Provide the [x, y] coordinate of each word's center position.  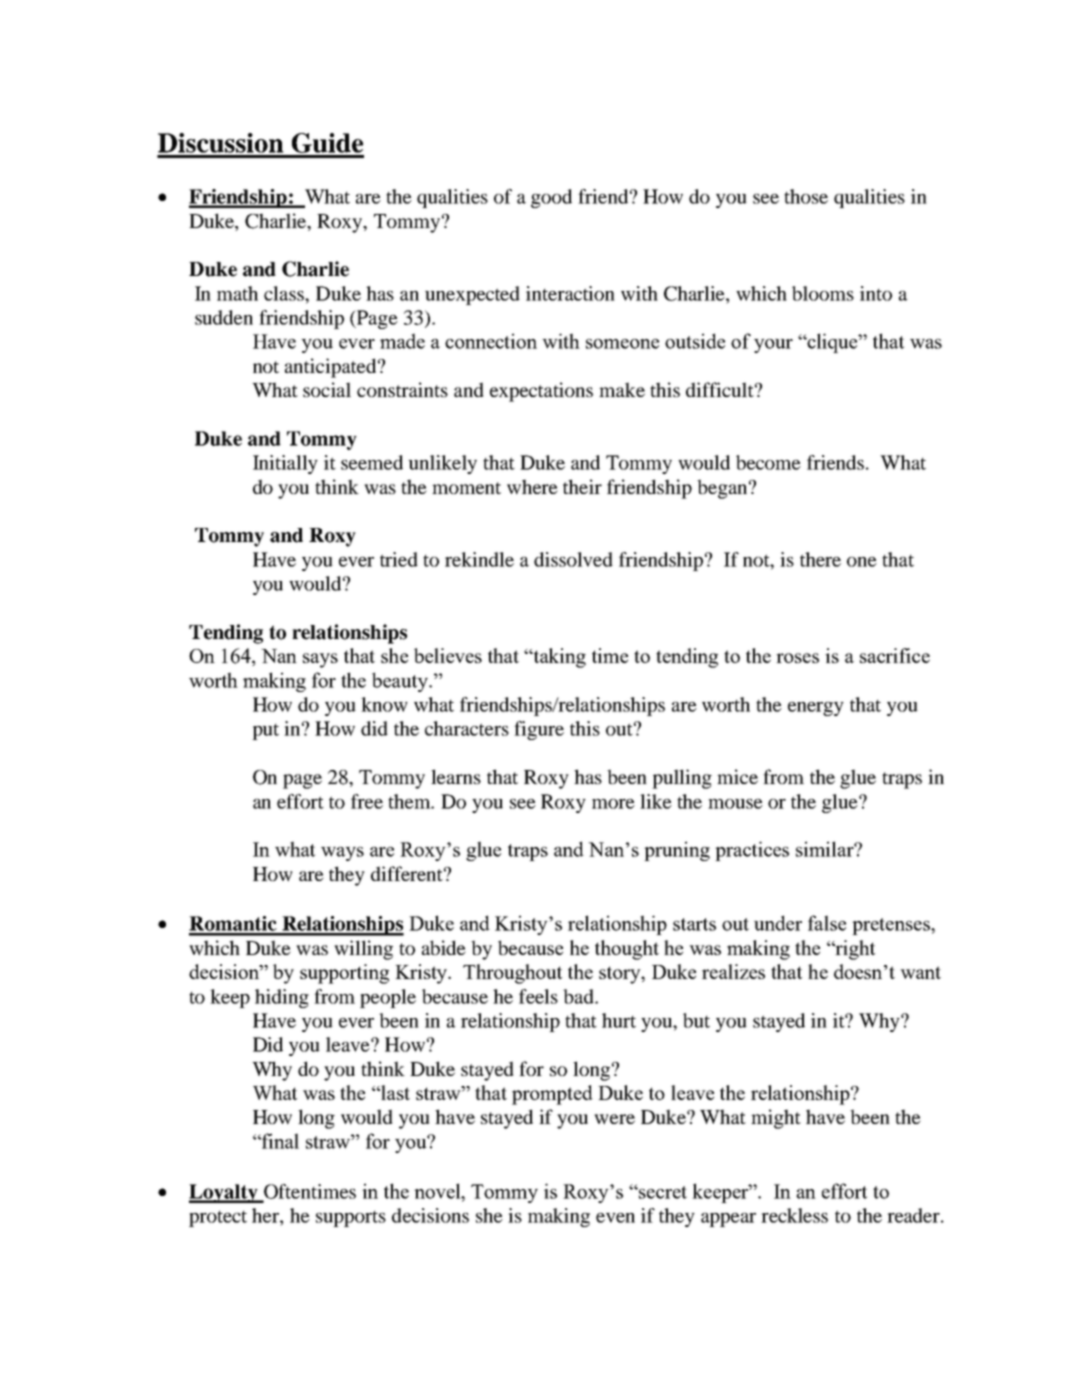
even [615, 1218]
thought [627, 950]
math [237, 293]
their [582, 486]
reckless [794, 1215]
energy [816, 709]
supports [351, 1219]
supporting [344, 974]
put [265, 732]
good [551, 198]
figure [539, 730]
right [854, 950]
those [806, 196]
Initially [285, 464]
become [768, 462]
